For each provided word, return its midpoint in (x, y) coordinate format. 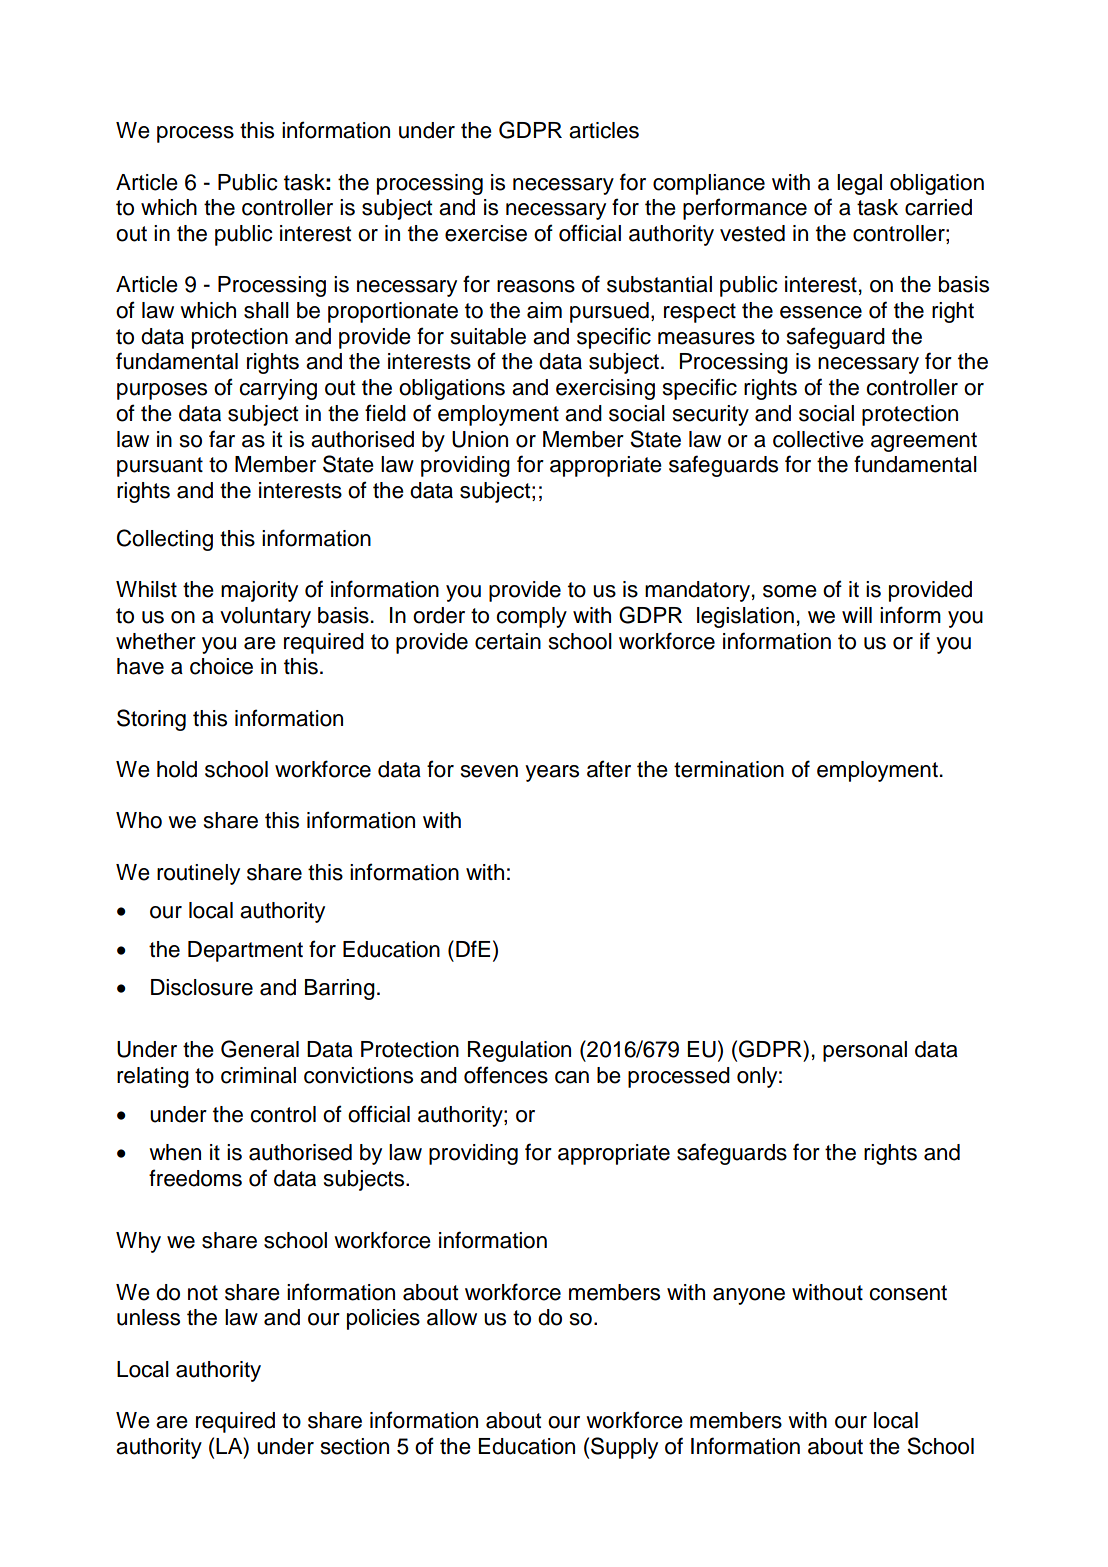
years (552, 773)
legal (859, 184)
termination (729, 769)
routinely (198, 874)
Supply (624, 1448)
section (355, 1446)
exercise (486, 233)
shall (266, 310)
